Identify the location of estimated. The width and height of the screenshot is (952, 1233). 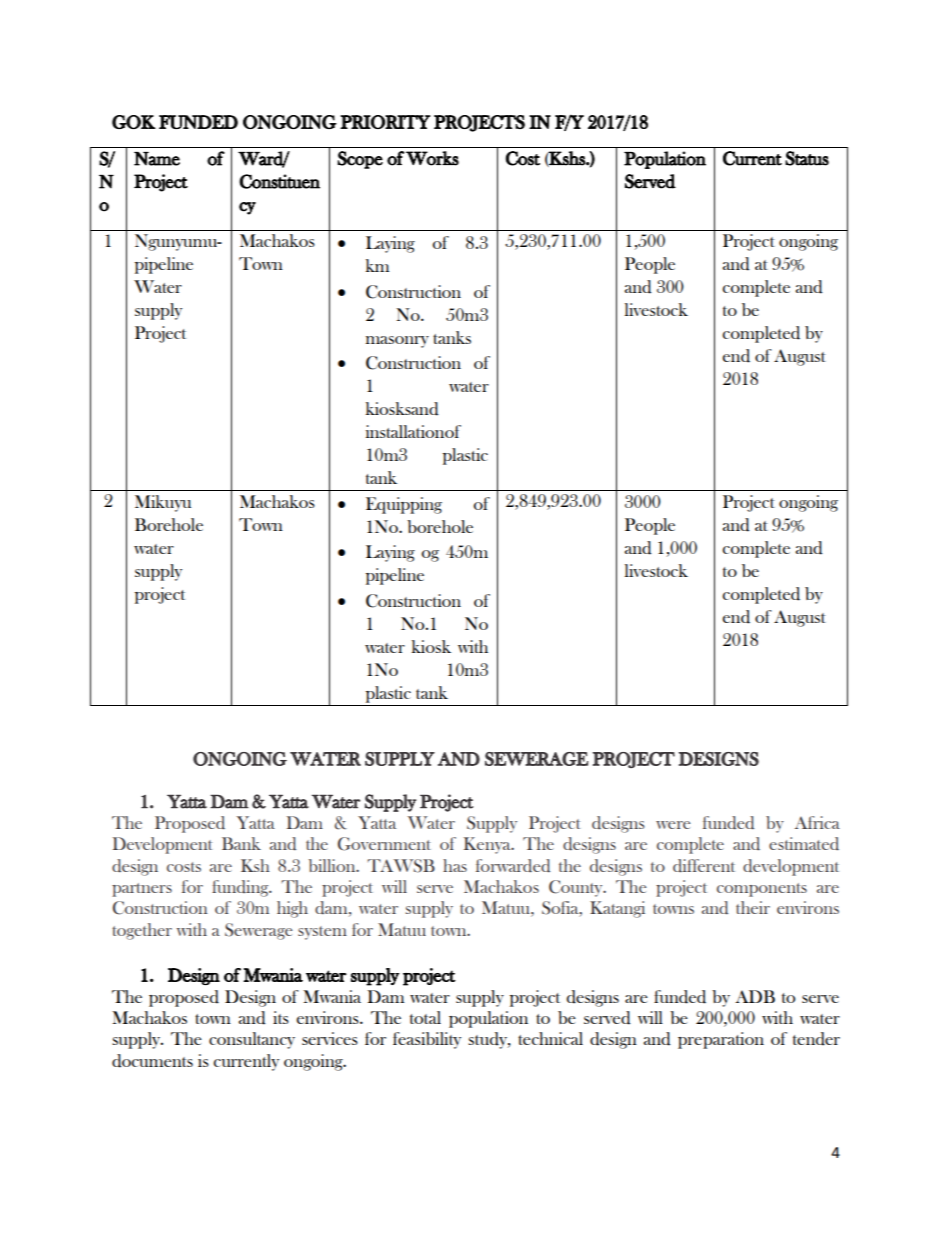
(804, 843).
